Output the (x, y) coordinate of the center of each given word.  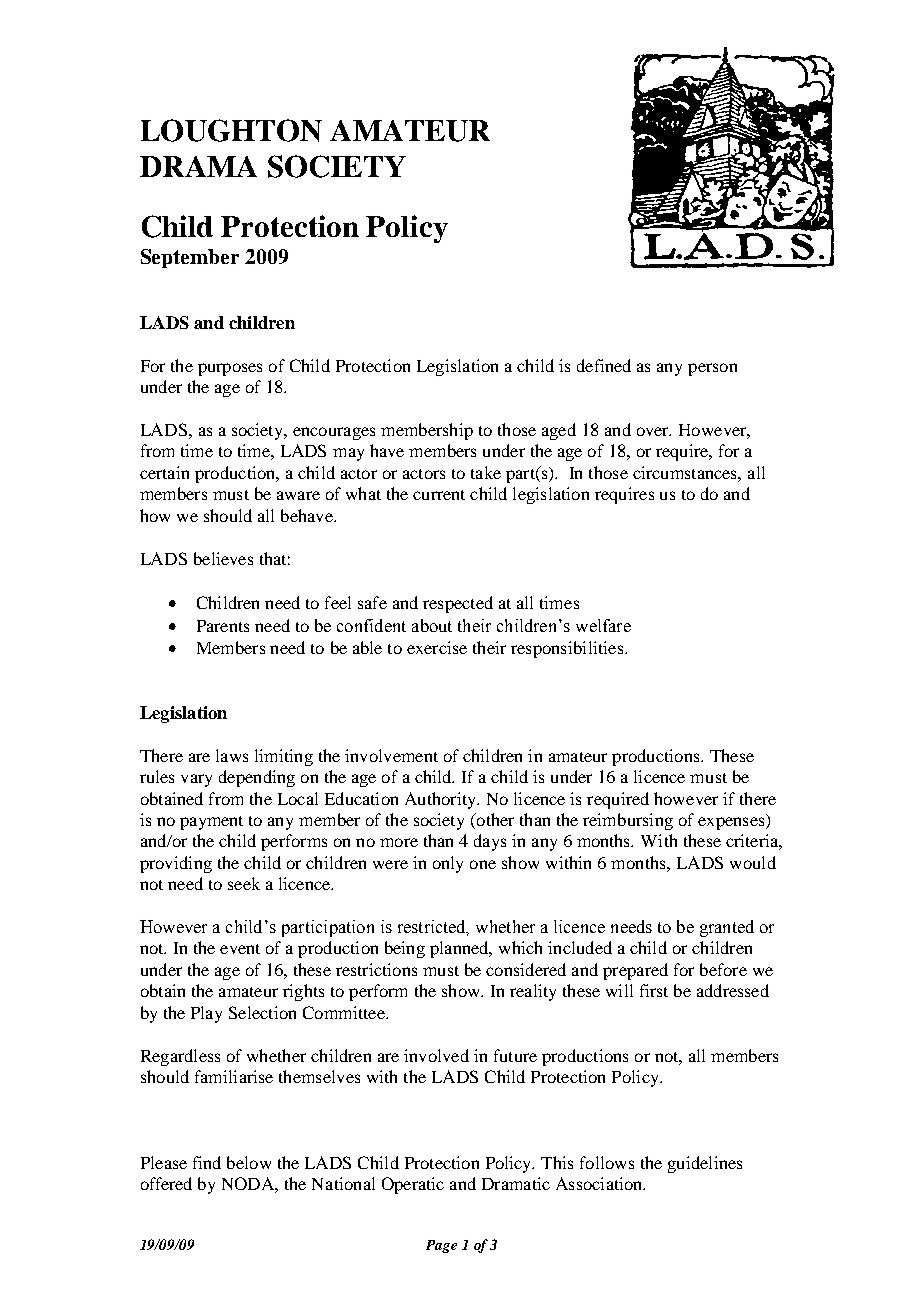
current (439, 495)
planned (460, 949)
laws (232, 755)
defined (604, 365)
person (712, 369)
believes (223, 558)
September (190, 258)
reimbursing (628, 821)
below (249, 1162)
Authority (442, 800)
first (654, 990)
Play (206, 1014)
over (654, 431)
